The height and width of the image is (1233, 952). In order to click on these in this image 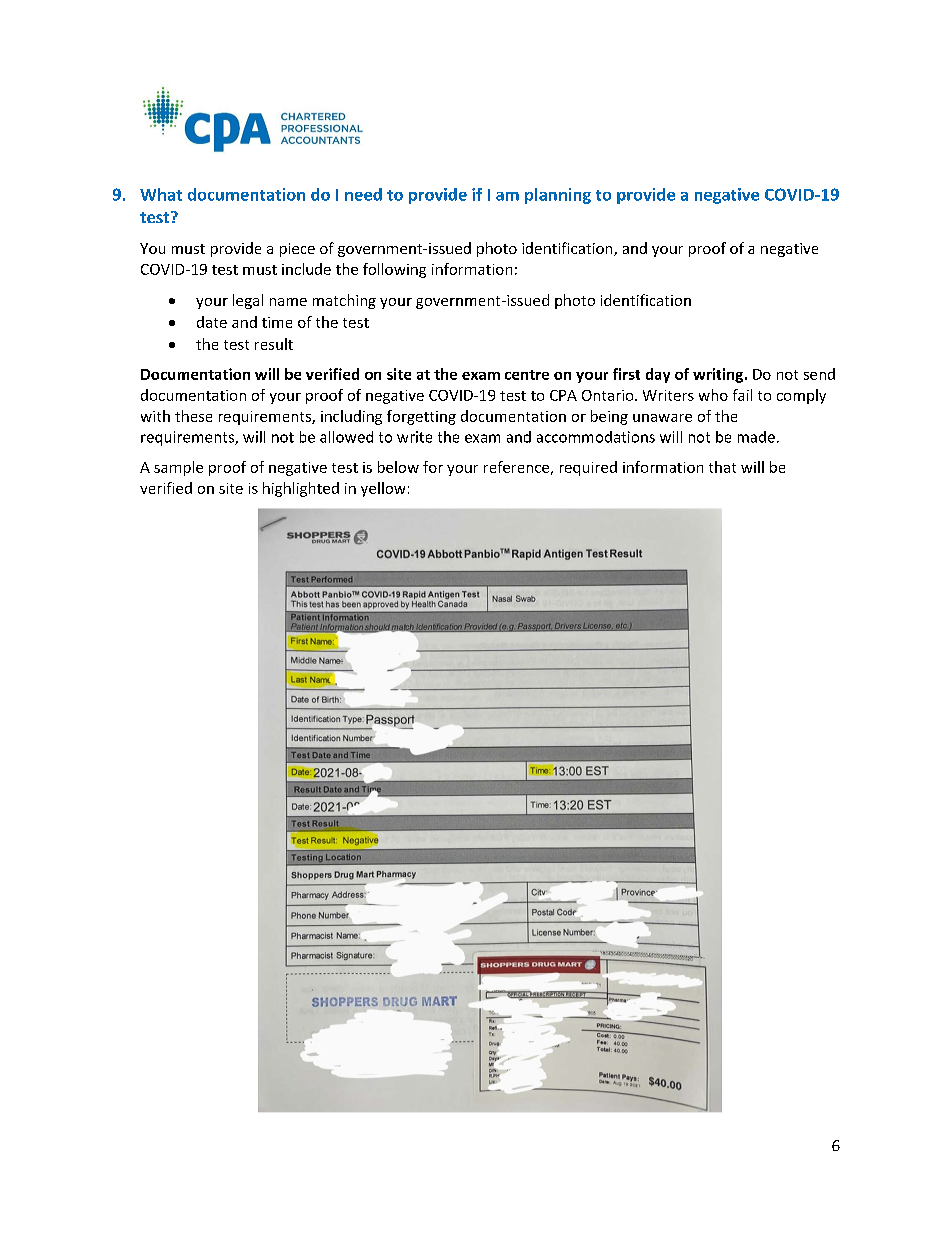, I will do `click(193, 416)`.
